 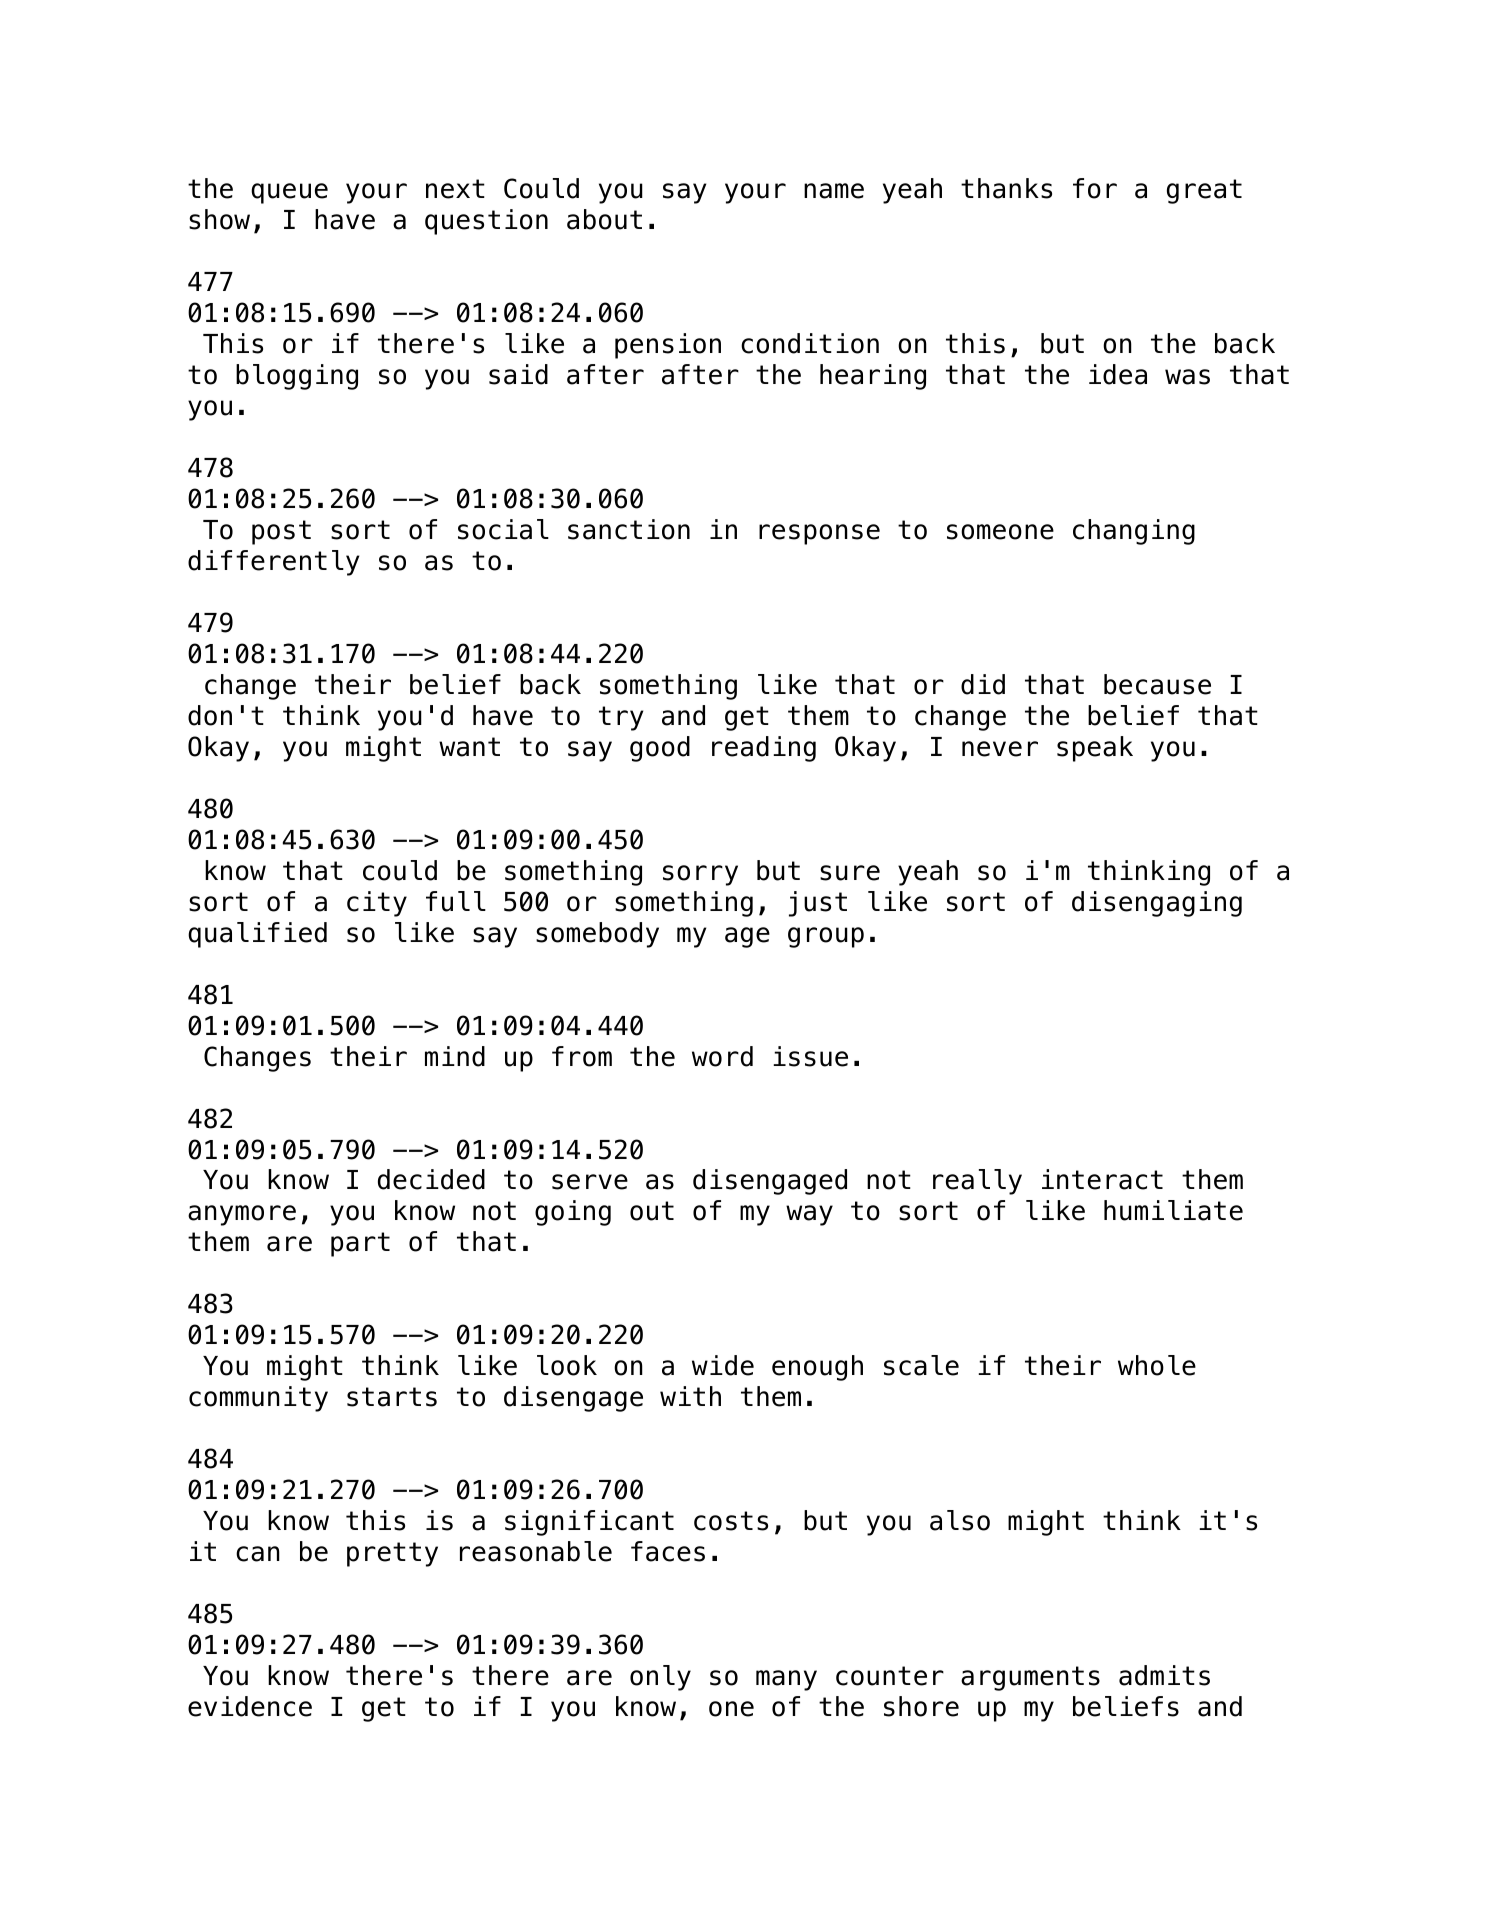 What do you see at coordinates (660, 1678) in the screenshot?
I see `only` at bounding box center [660, 1678].
